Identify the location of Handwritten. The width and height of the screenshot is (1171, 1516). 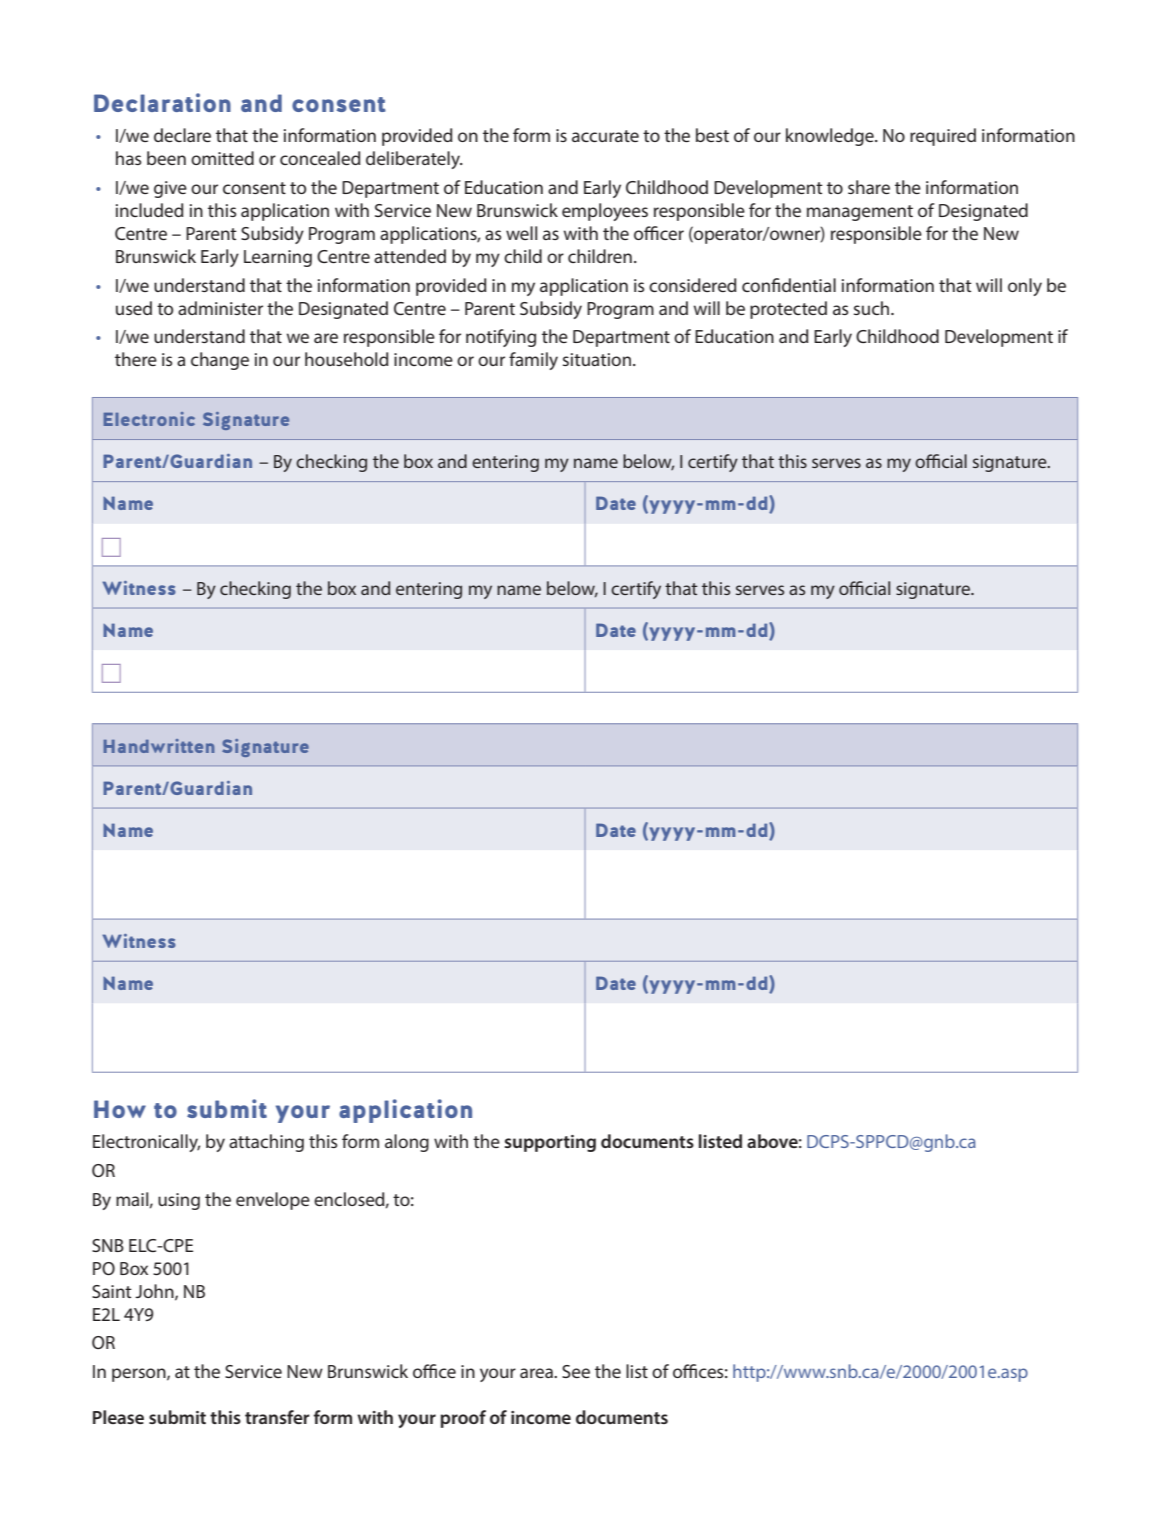
(159, 746).
